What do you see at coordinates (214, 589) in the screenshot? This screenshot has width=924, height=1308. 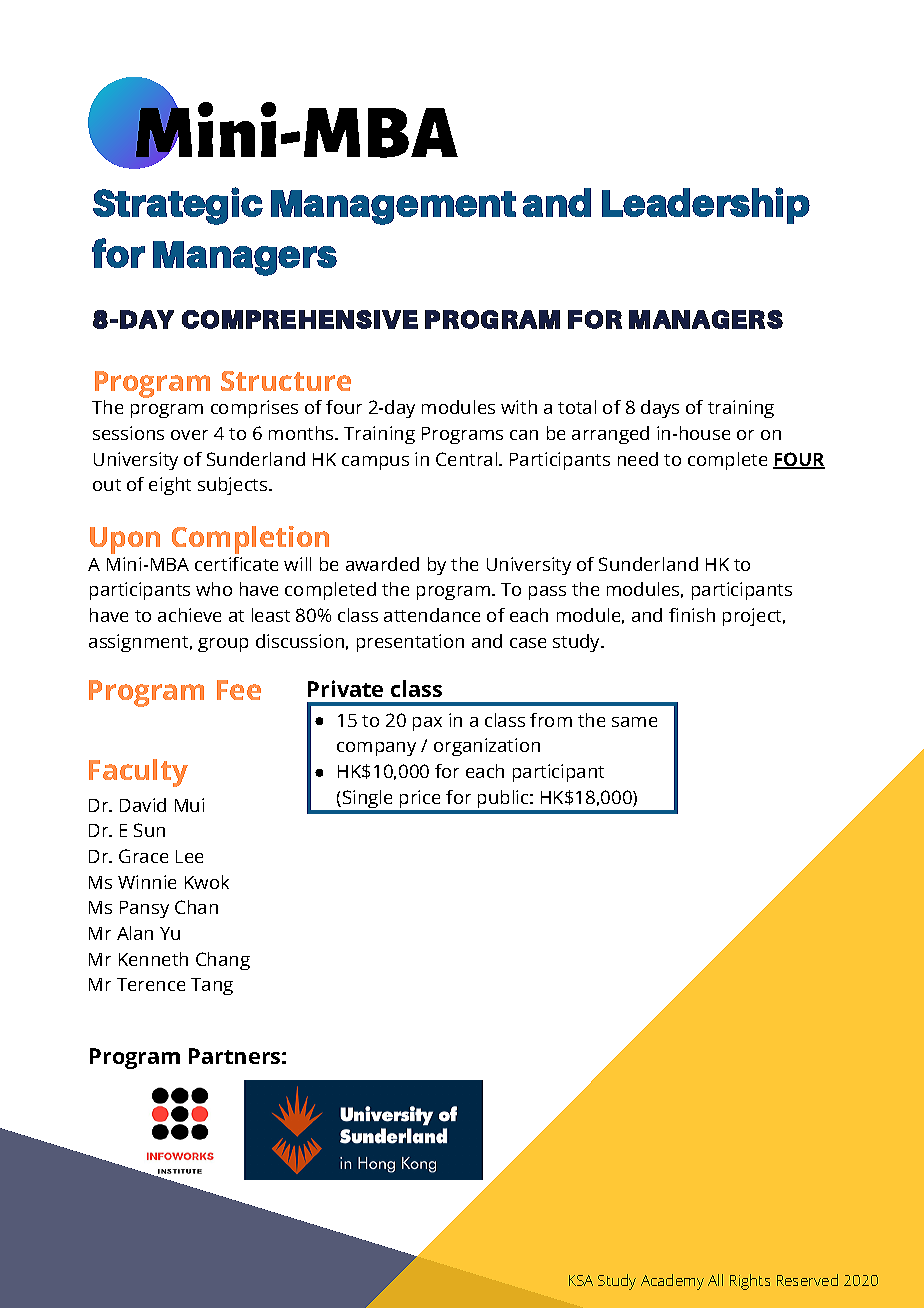 I see `who` at bounding box center [214, 589].
